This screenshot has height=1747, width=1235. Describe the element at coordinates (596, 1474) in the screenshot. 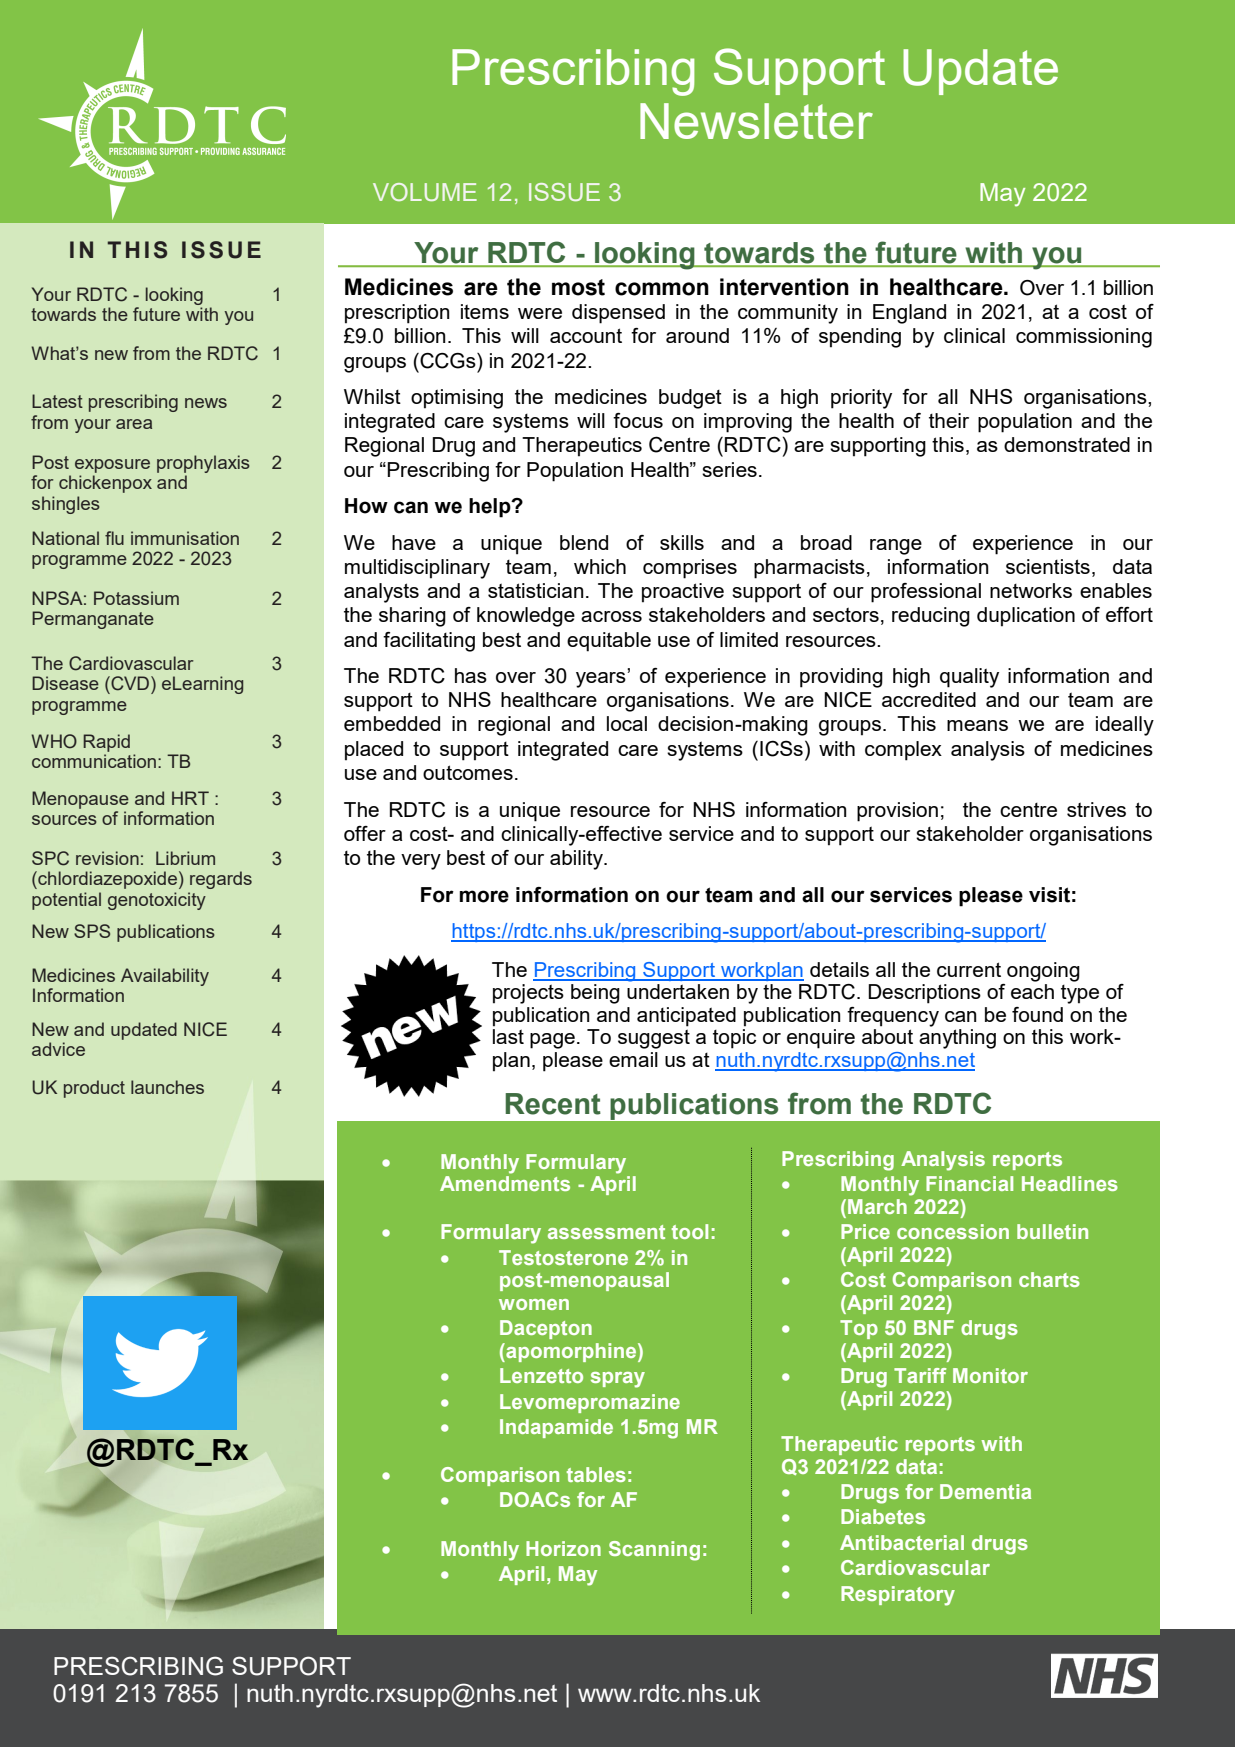

I see `tables` at that location.
